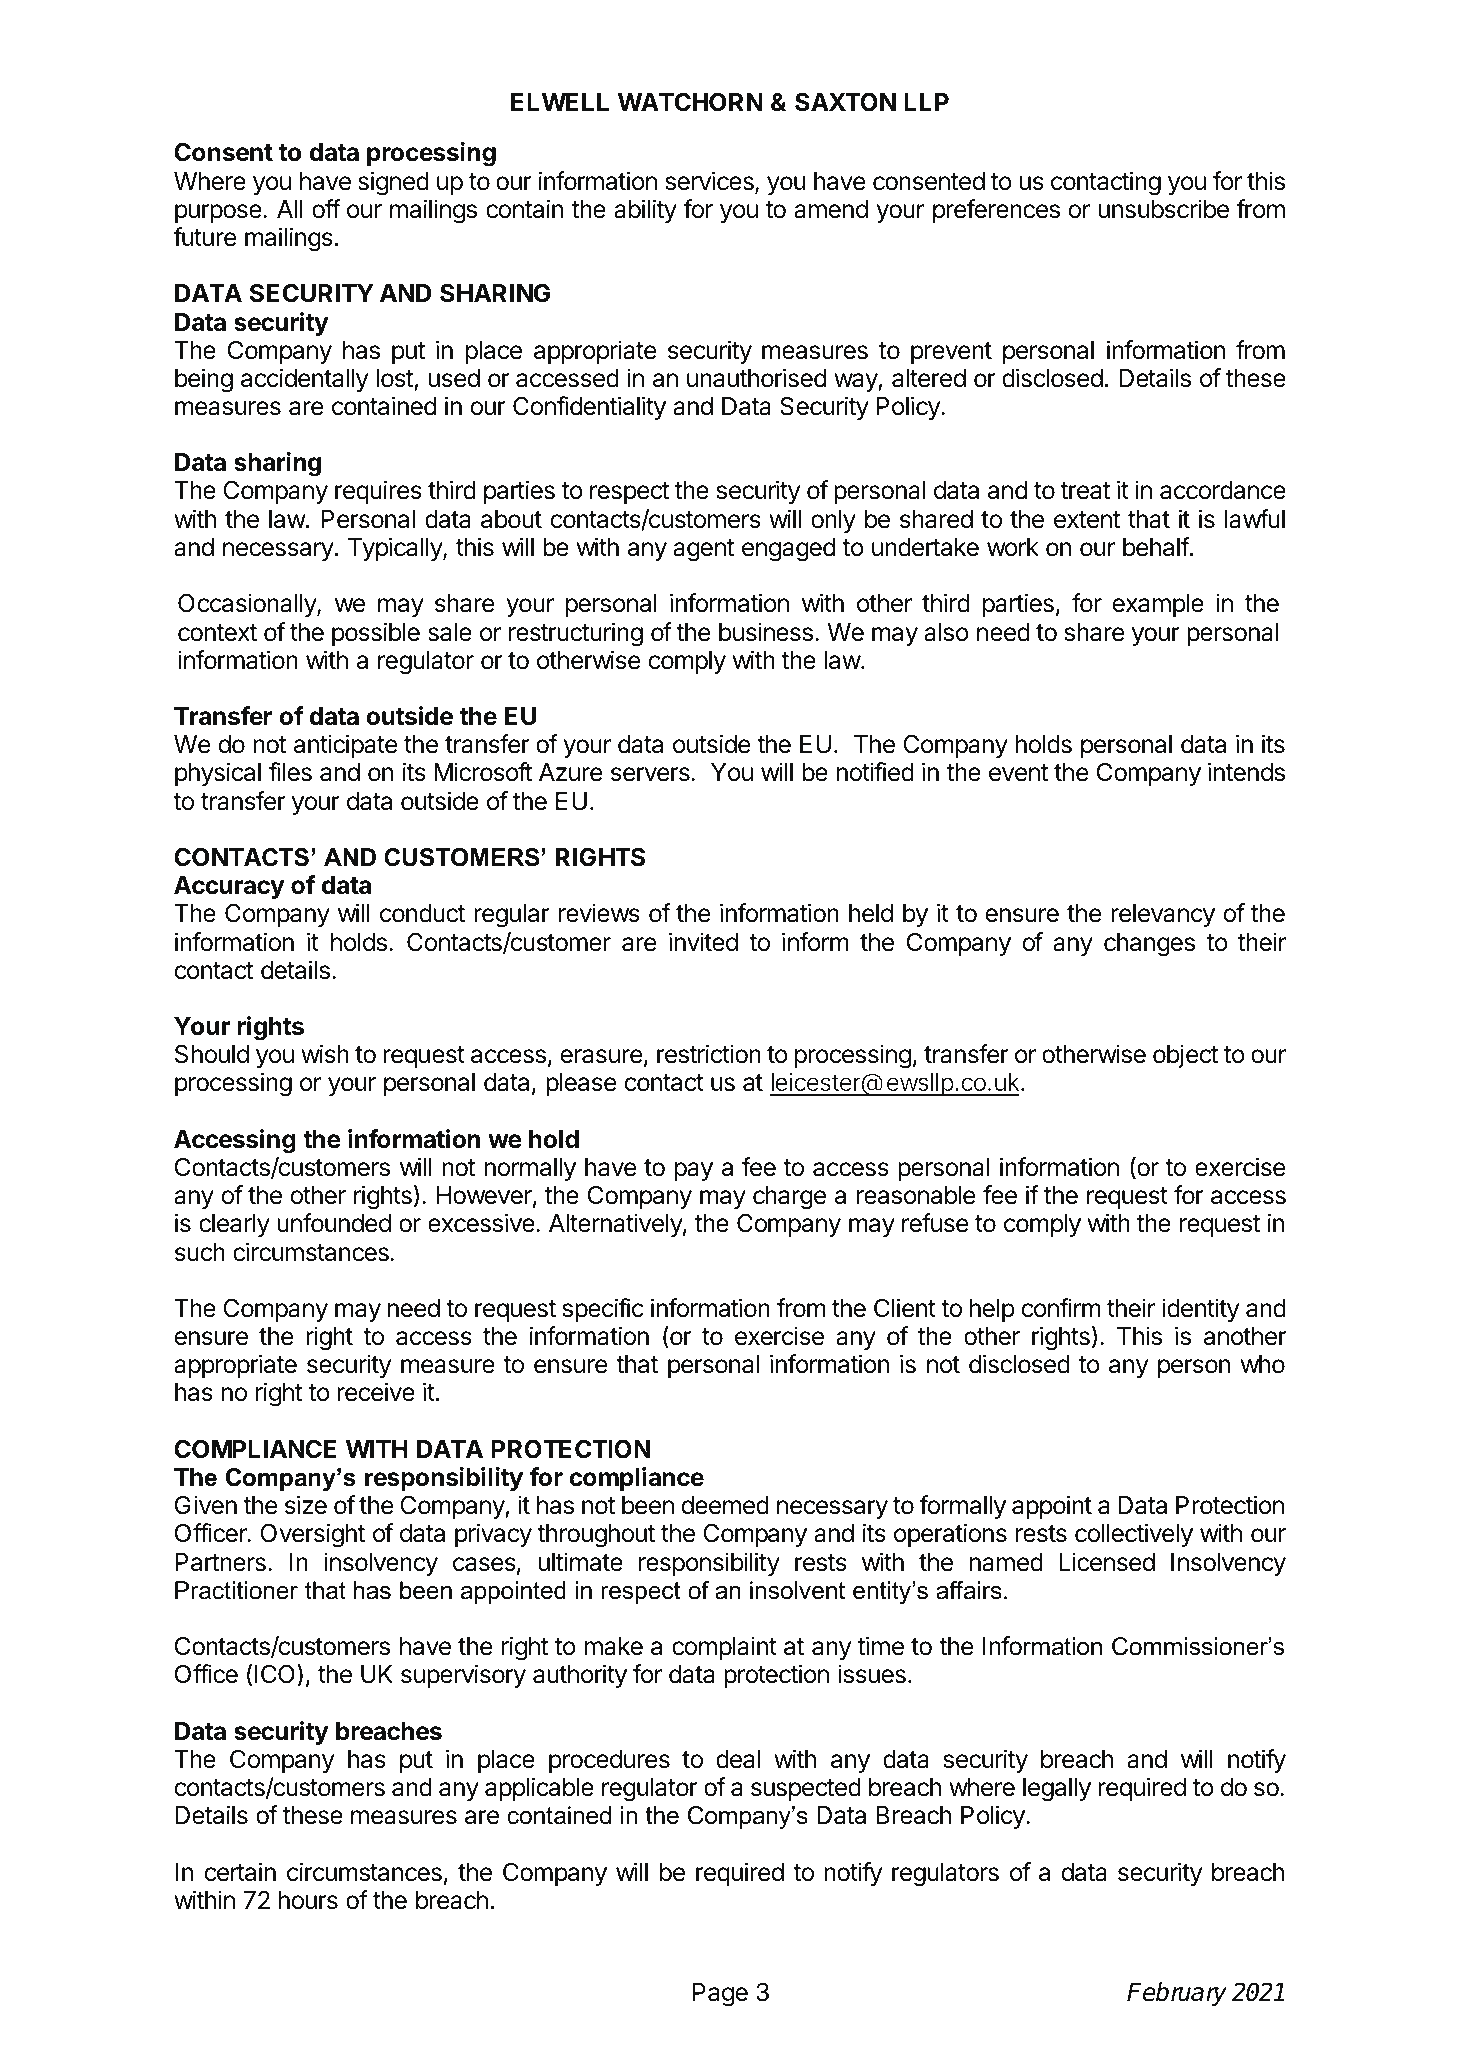  I want to click on hours, so click(308, 1900).
